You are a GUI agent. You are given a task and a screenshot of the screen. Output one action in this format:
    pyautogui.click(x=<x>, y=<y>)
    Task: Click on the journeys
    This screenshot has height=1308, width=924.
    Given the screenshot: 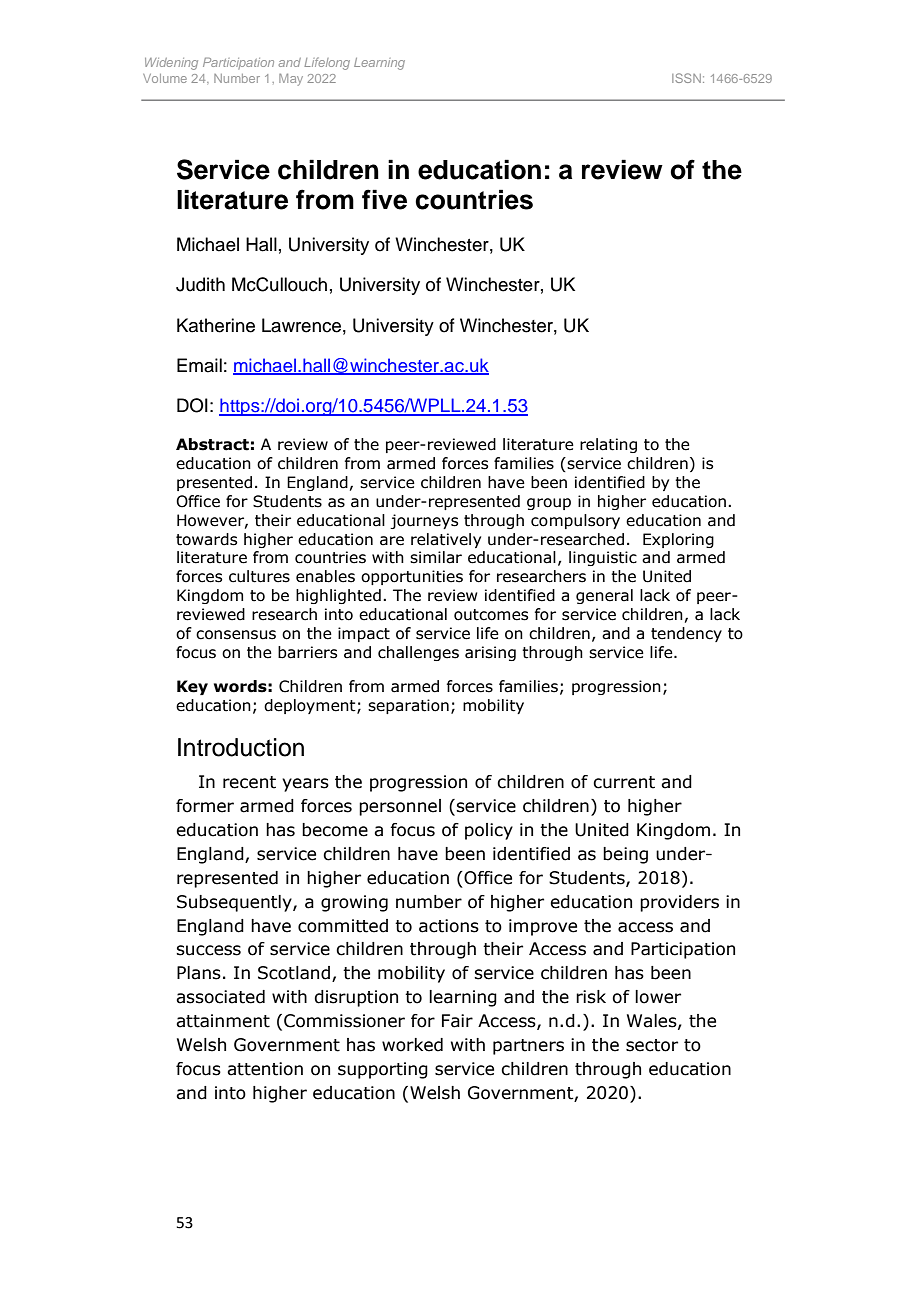 What is the action you would take?
    pyautogui.click(x=424, y=521)
